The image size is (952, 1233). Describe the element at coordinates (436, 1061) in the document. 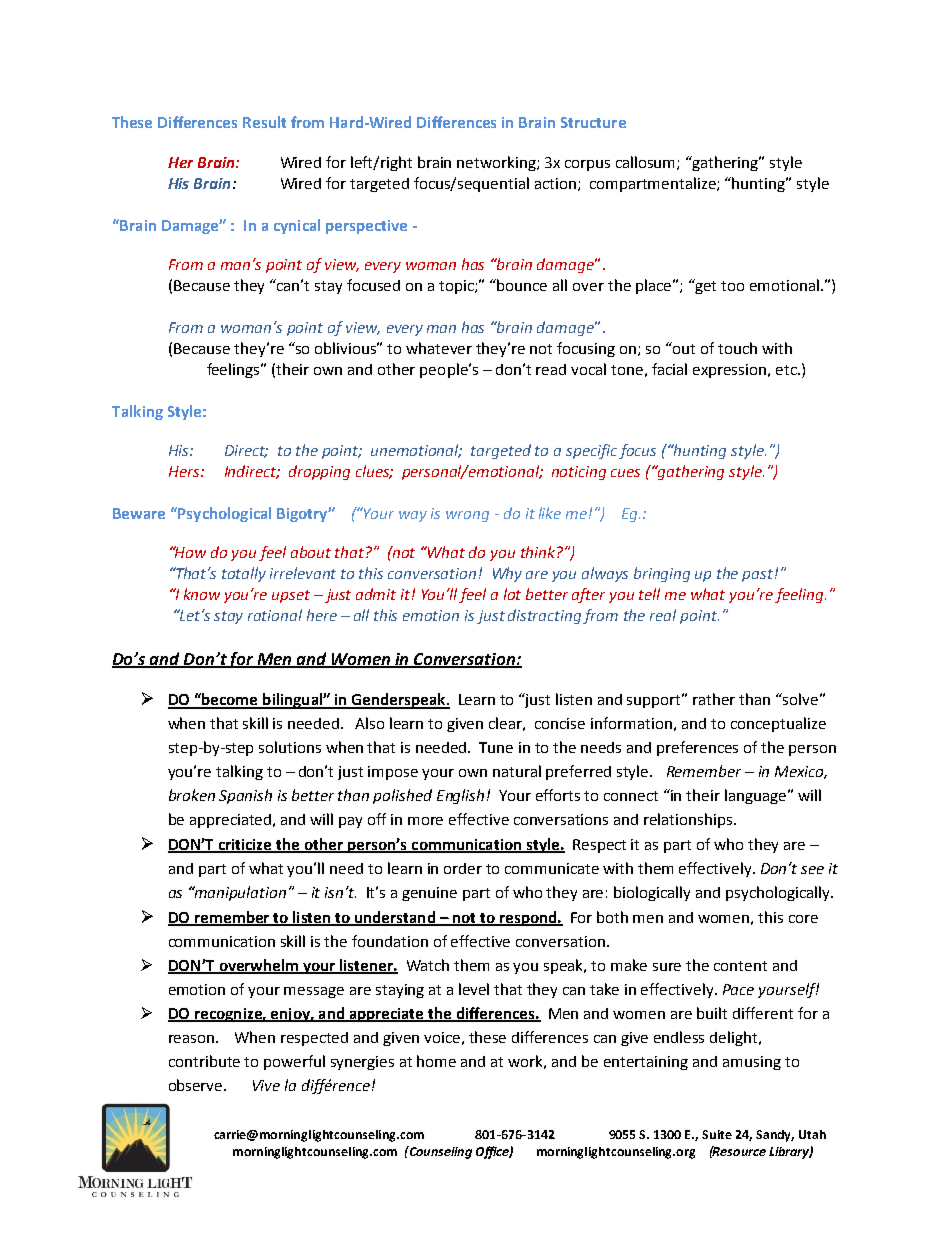

I see `home` at that location.
